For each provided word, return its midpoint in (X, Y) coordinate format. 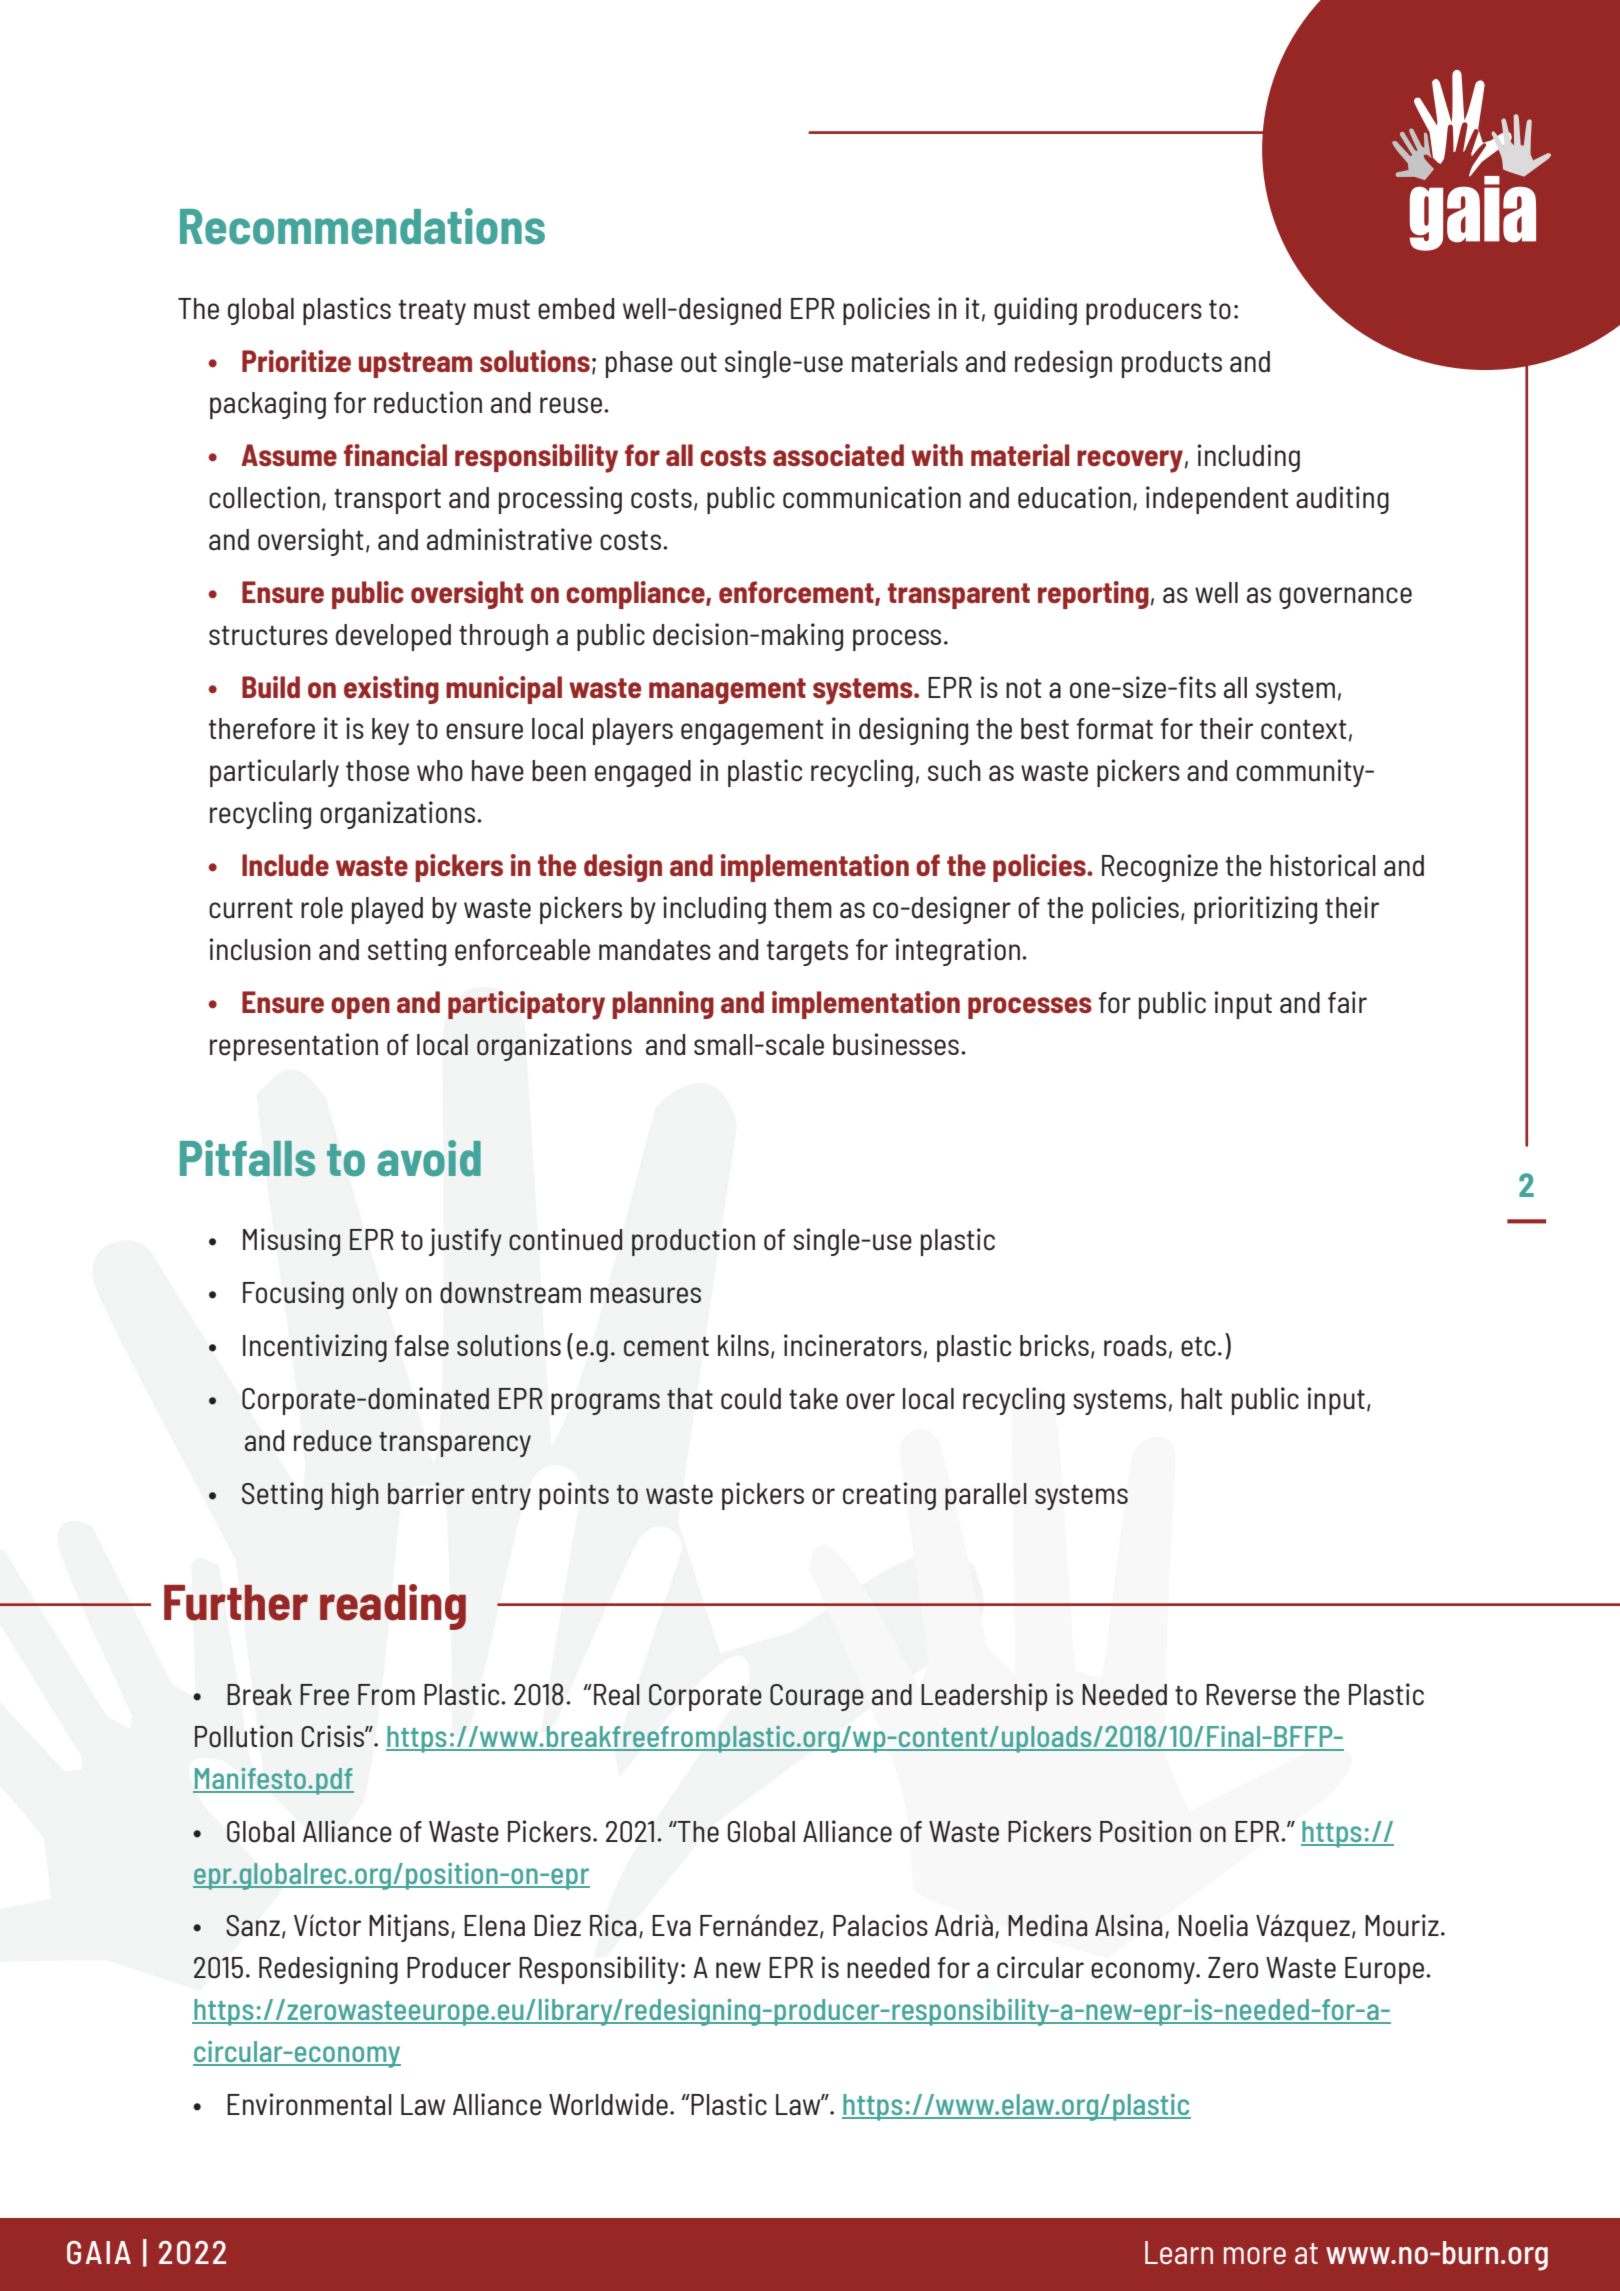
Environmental (309, 2104)
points (574, 1496)
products (1172, 364)
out (699, 363)
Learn (1179, 2252)
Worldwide (608, 2104)
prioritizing (1255, 910)
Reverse (1251, 1695)
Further (236, 1603)
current (251, 909)
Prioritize (296, 361)
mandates (655, 950)
